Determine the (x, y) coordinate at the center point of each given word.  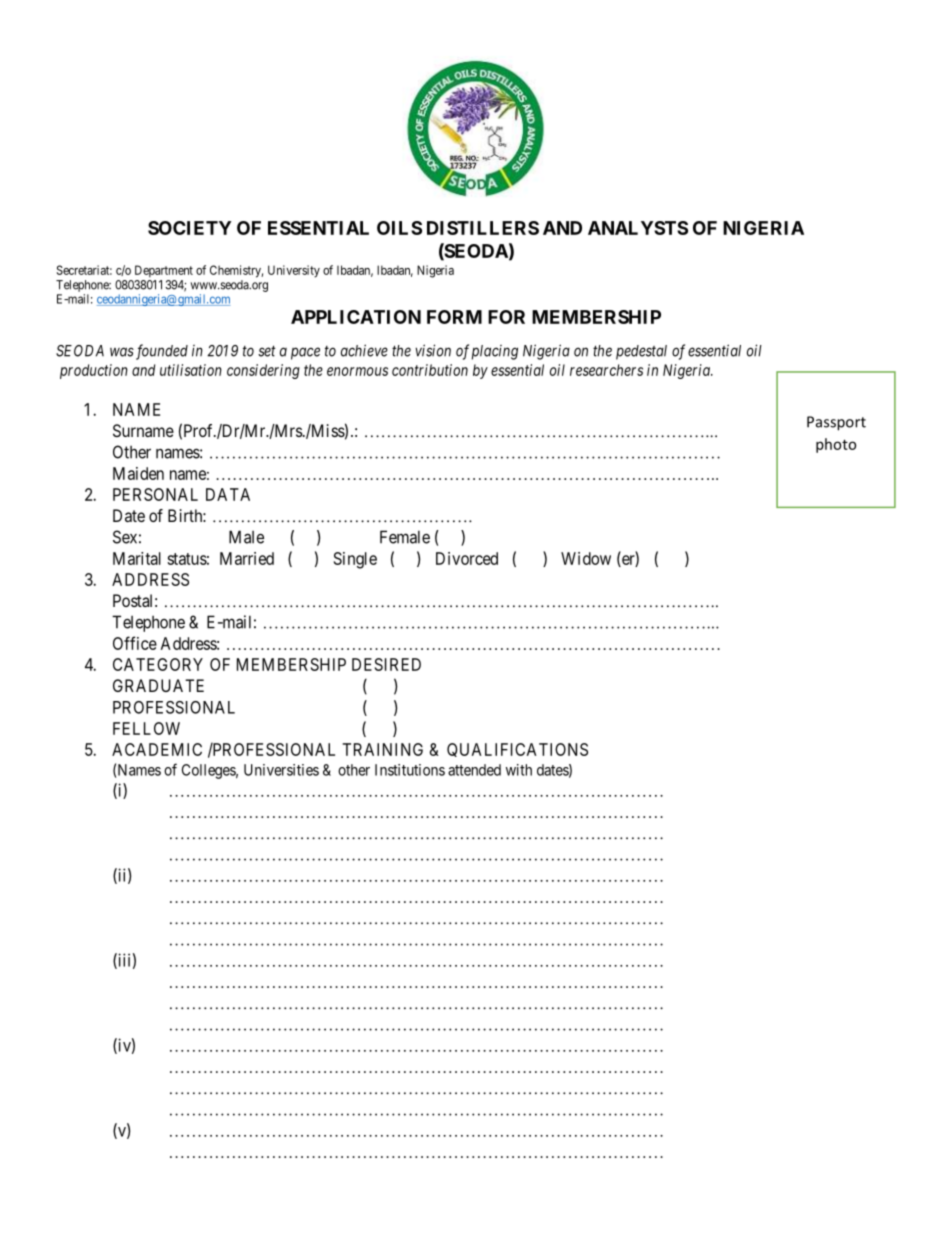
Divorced (467, 558)
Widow (586, 558)
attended (474, 770)
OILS (399, 228)
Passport (836, 423)
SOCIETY (189, 228)
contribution (430, 370)
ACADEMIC (157, 749)
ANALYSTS (638, 228)
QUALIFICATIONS (517, 750)
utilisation (191, 370)
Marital (137, 558)
